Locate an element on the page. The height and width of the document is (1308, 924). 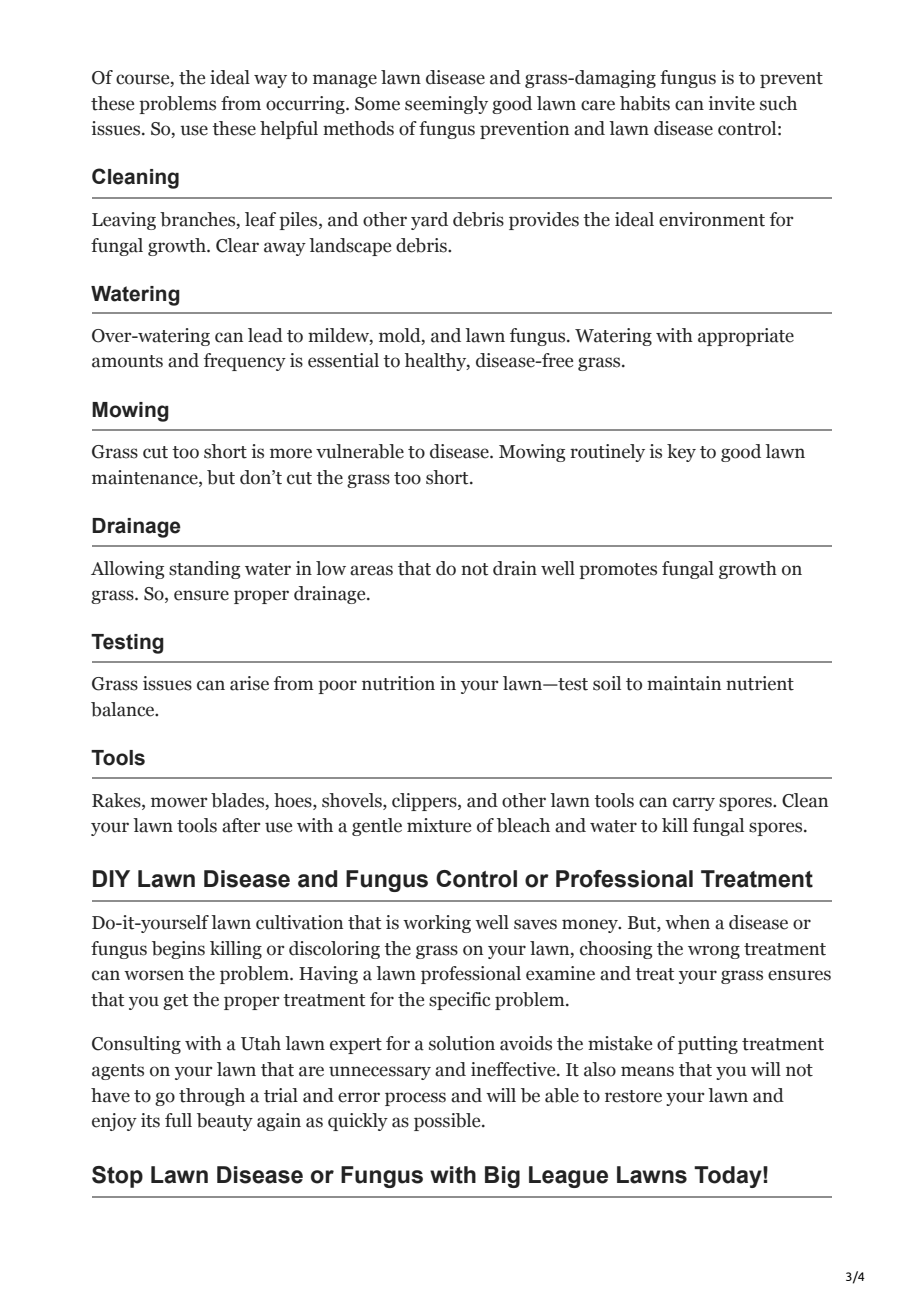
mower is located at coordinates (179, 802).
